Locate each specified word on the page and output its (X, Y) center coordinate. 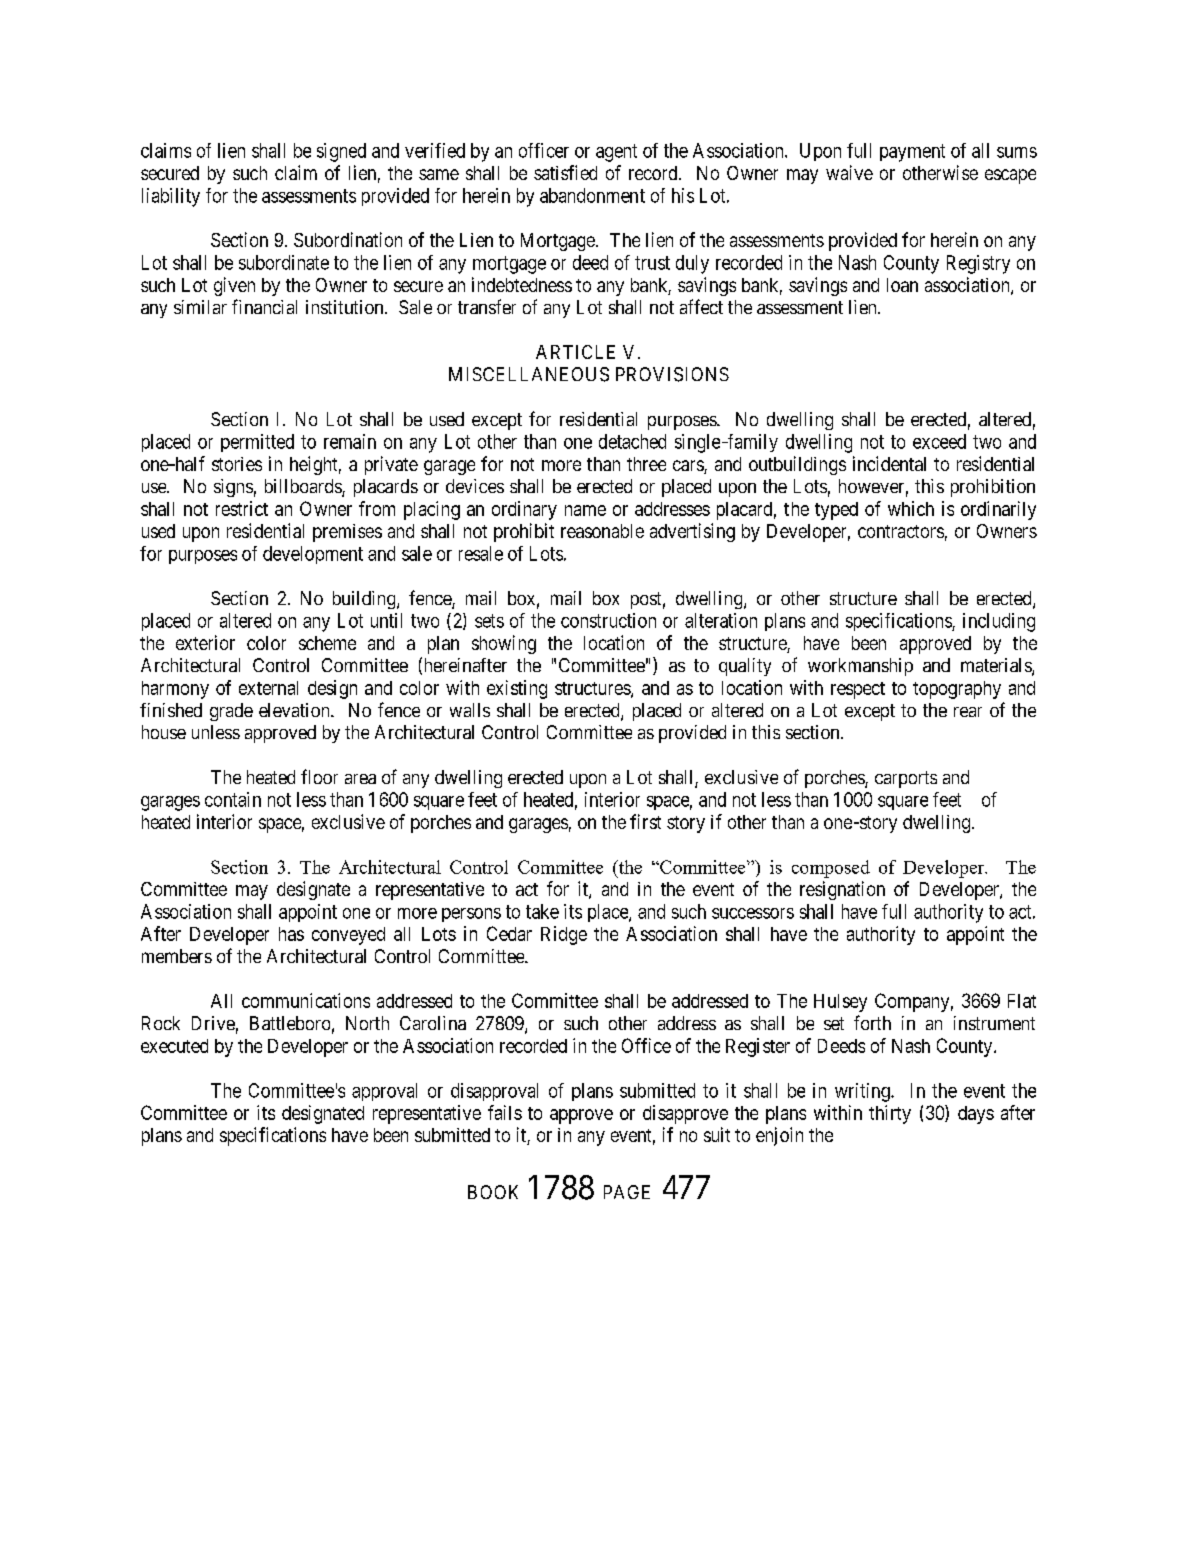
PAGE (627, 1192)
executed (174, 1046)
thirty (890, 1114)
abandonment (592, 195)
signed (341, 152)
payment (912, 153)
